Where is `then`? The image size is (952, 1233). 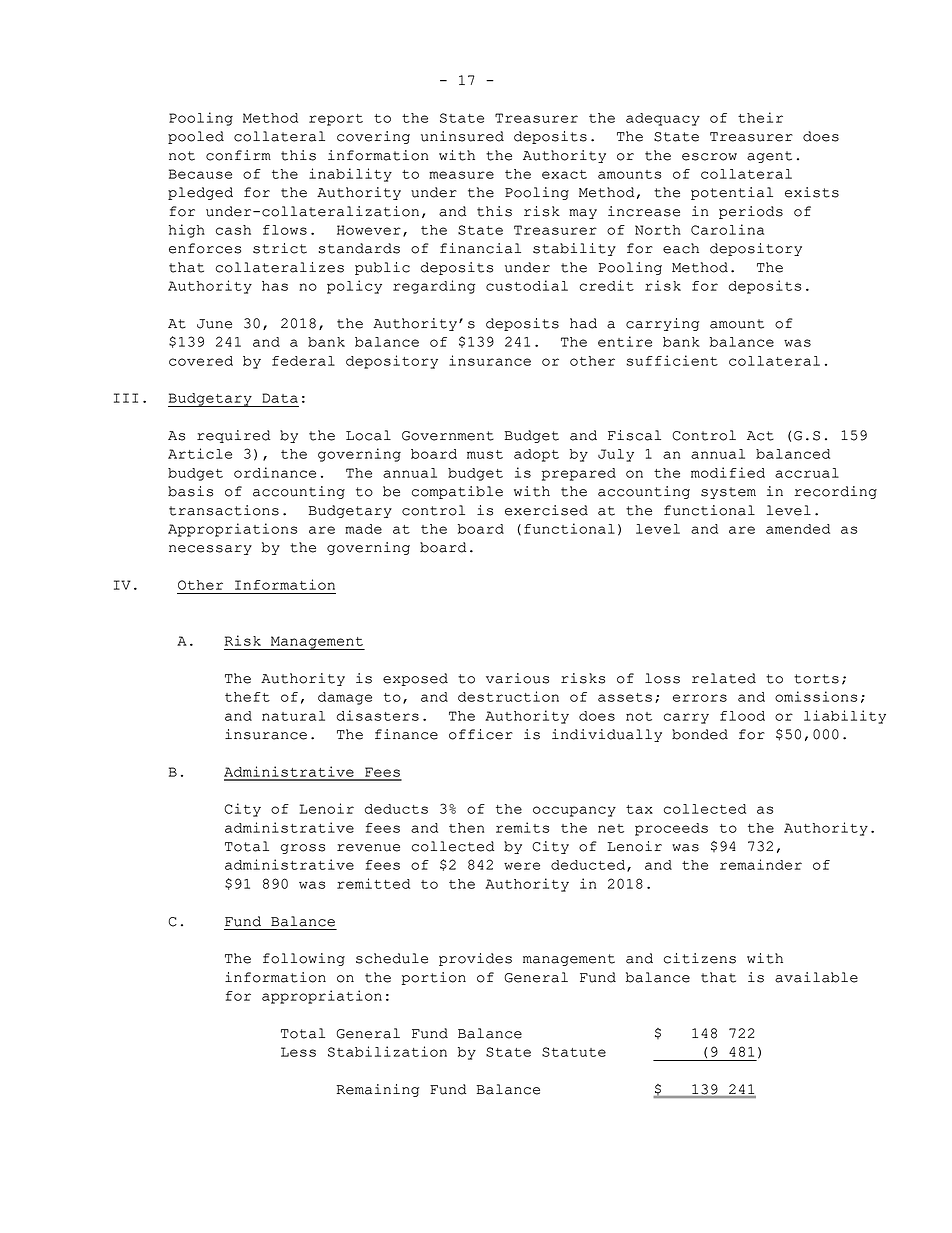
then is located at coordinates (466, 828).
